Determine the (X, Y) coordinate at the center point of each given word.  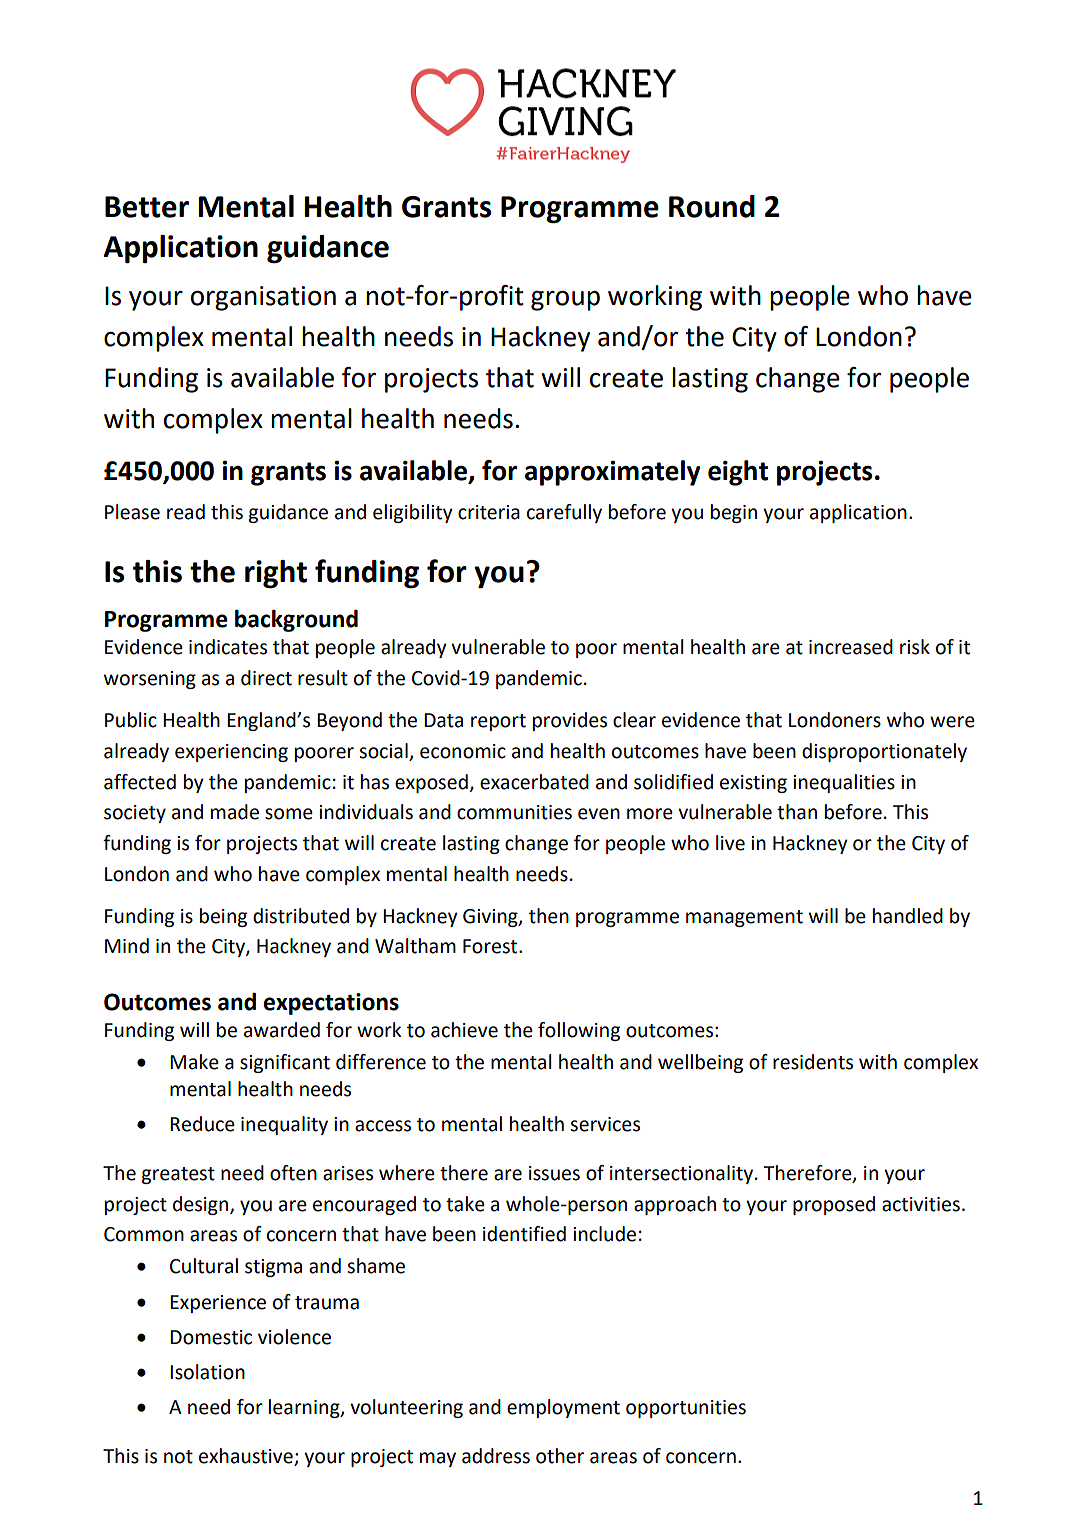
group (565, 301)
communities (514, 812)
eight (738, 473)
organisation (263, 298)
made (235, 812)
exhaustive (247, 1457)
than (797, 812)
